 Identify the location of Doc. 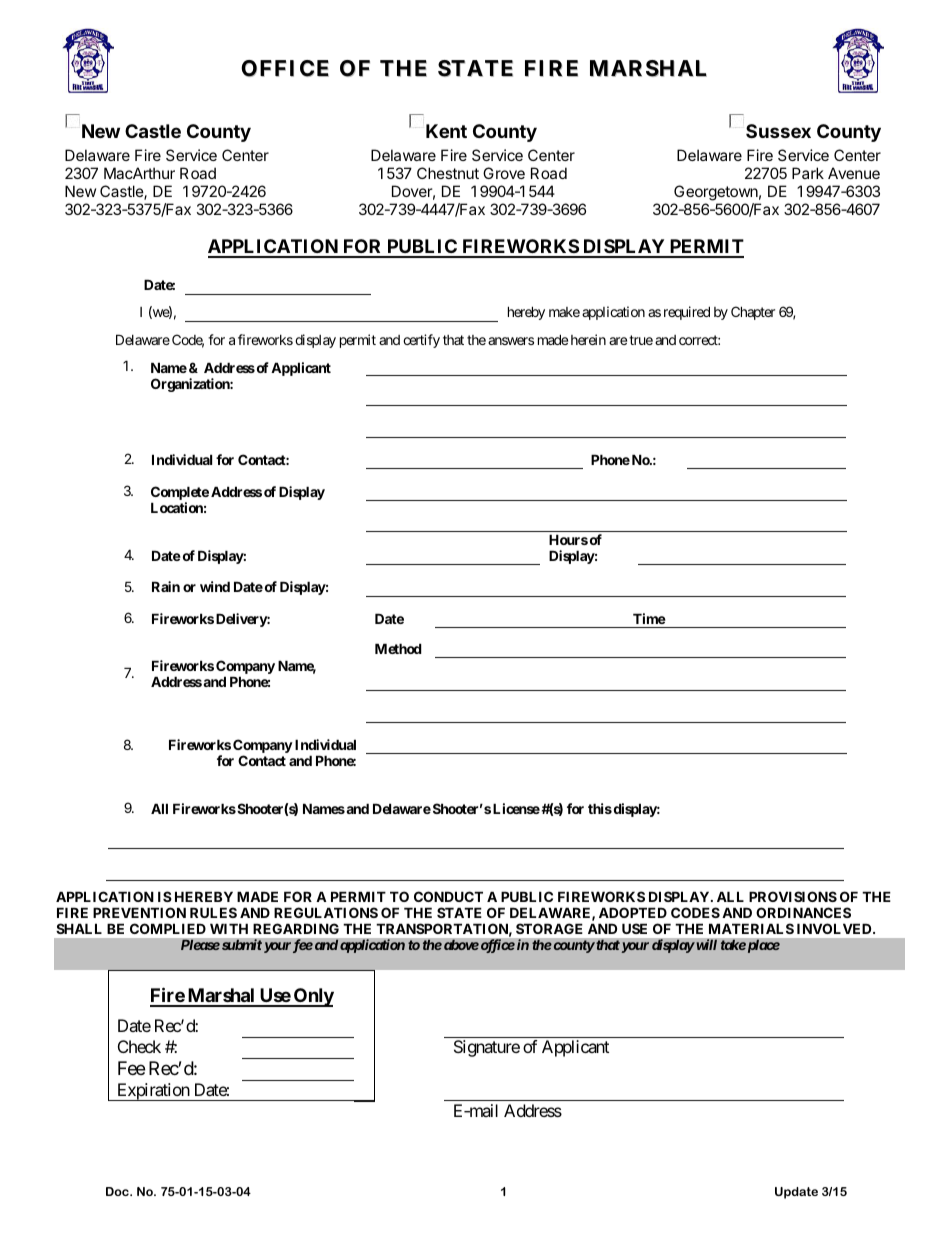
(118, 1191).
